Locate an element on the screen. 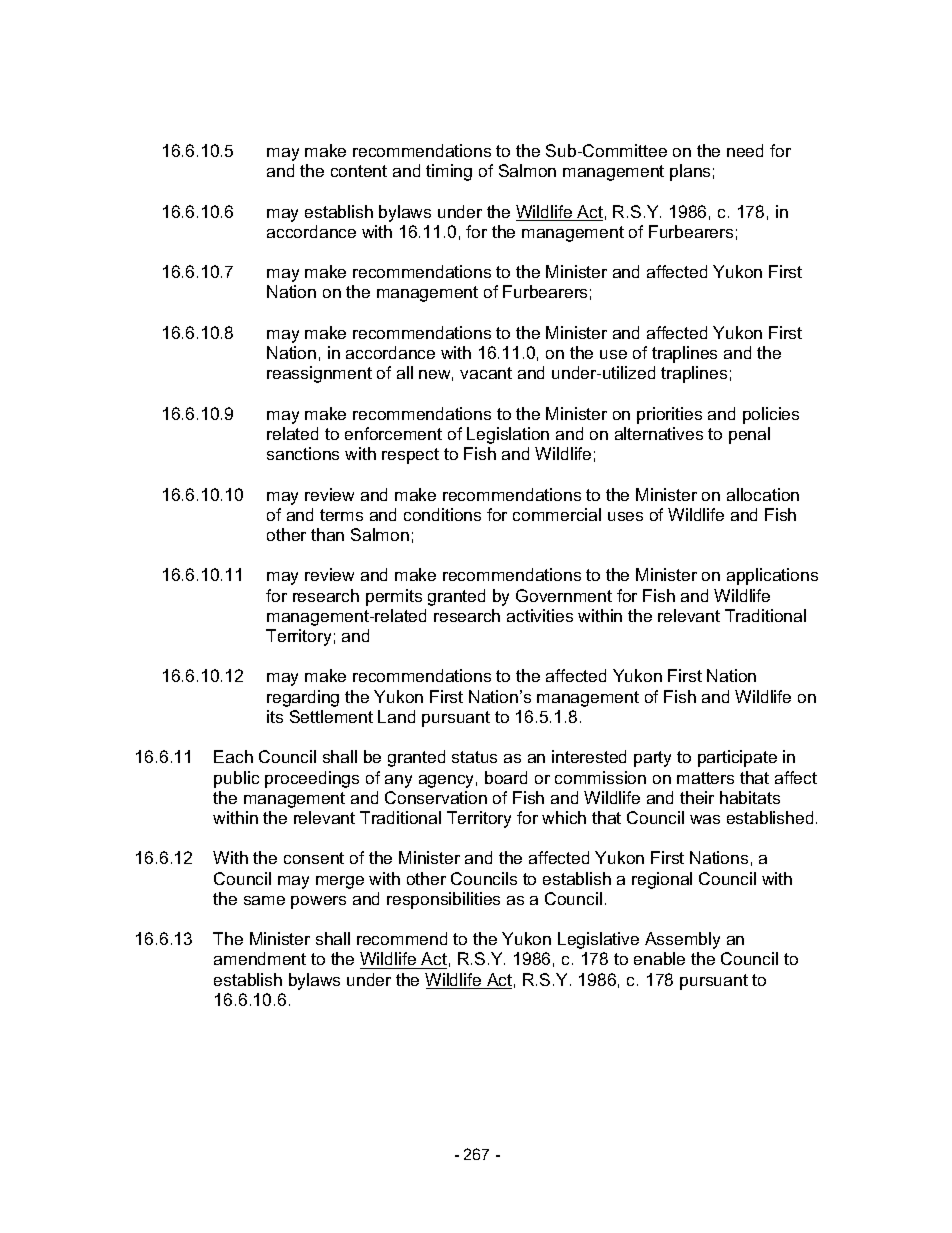  need is located at coordinates (745, 150).
